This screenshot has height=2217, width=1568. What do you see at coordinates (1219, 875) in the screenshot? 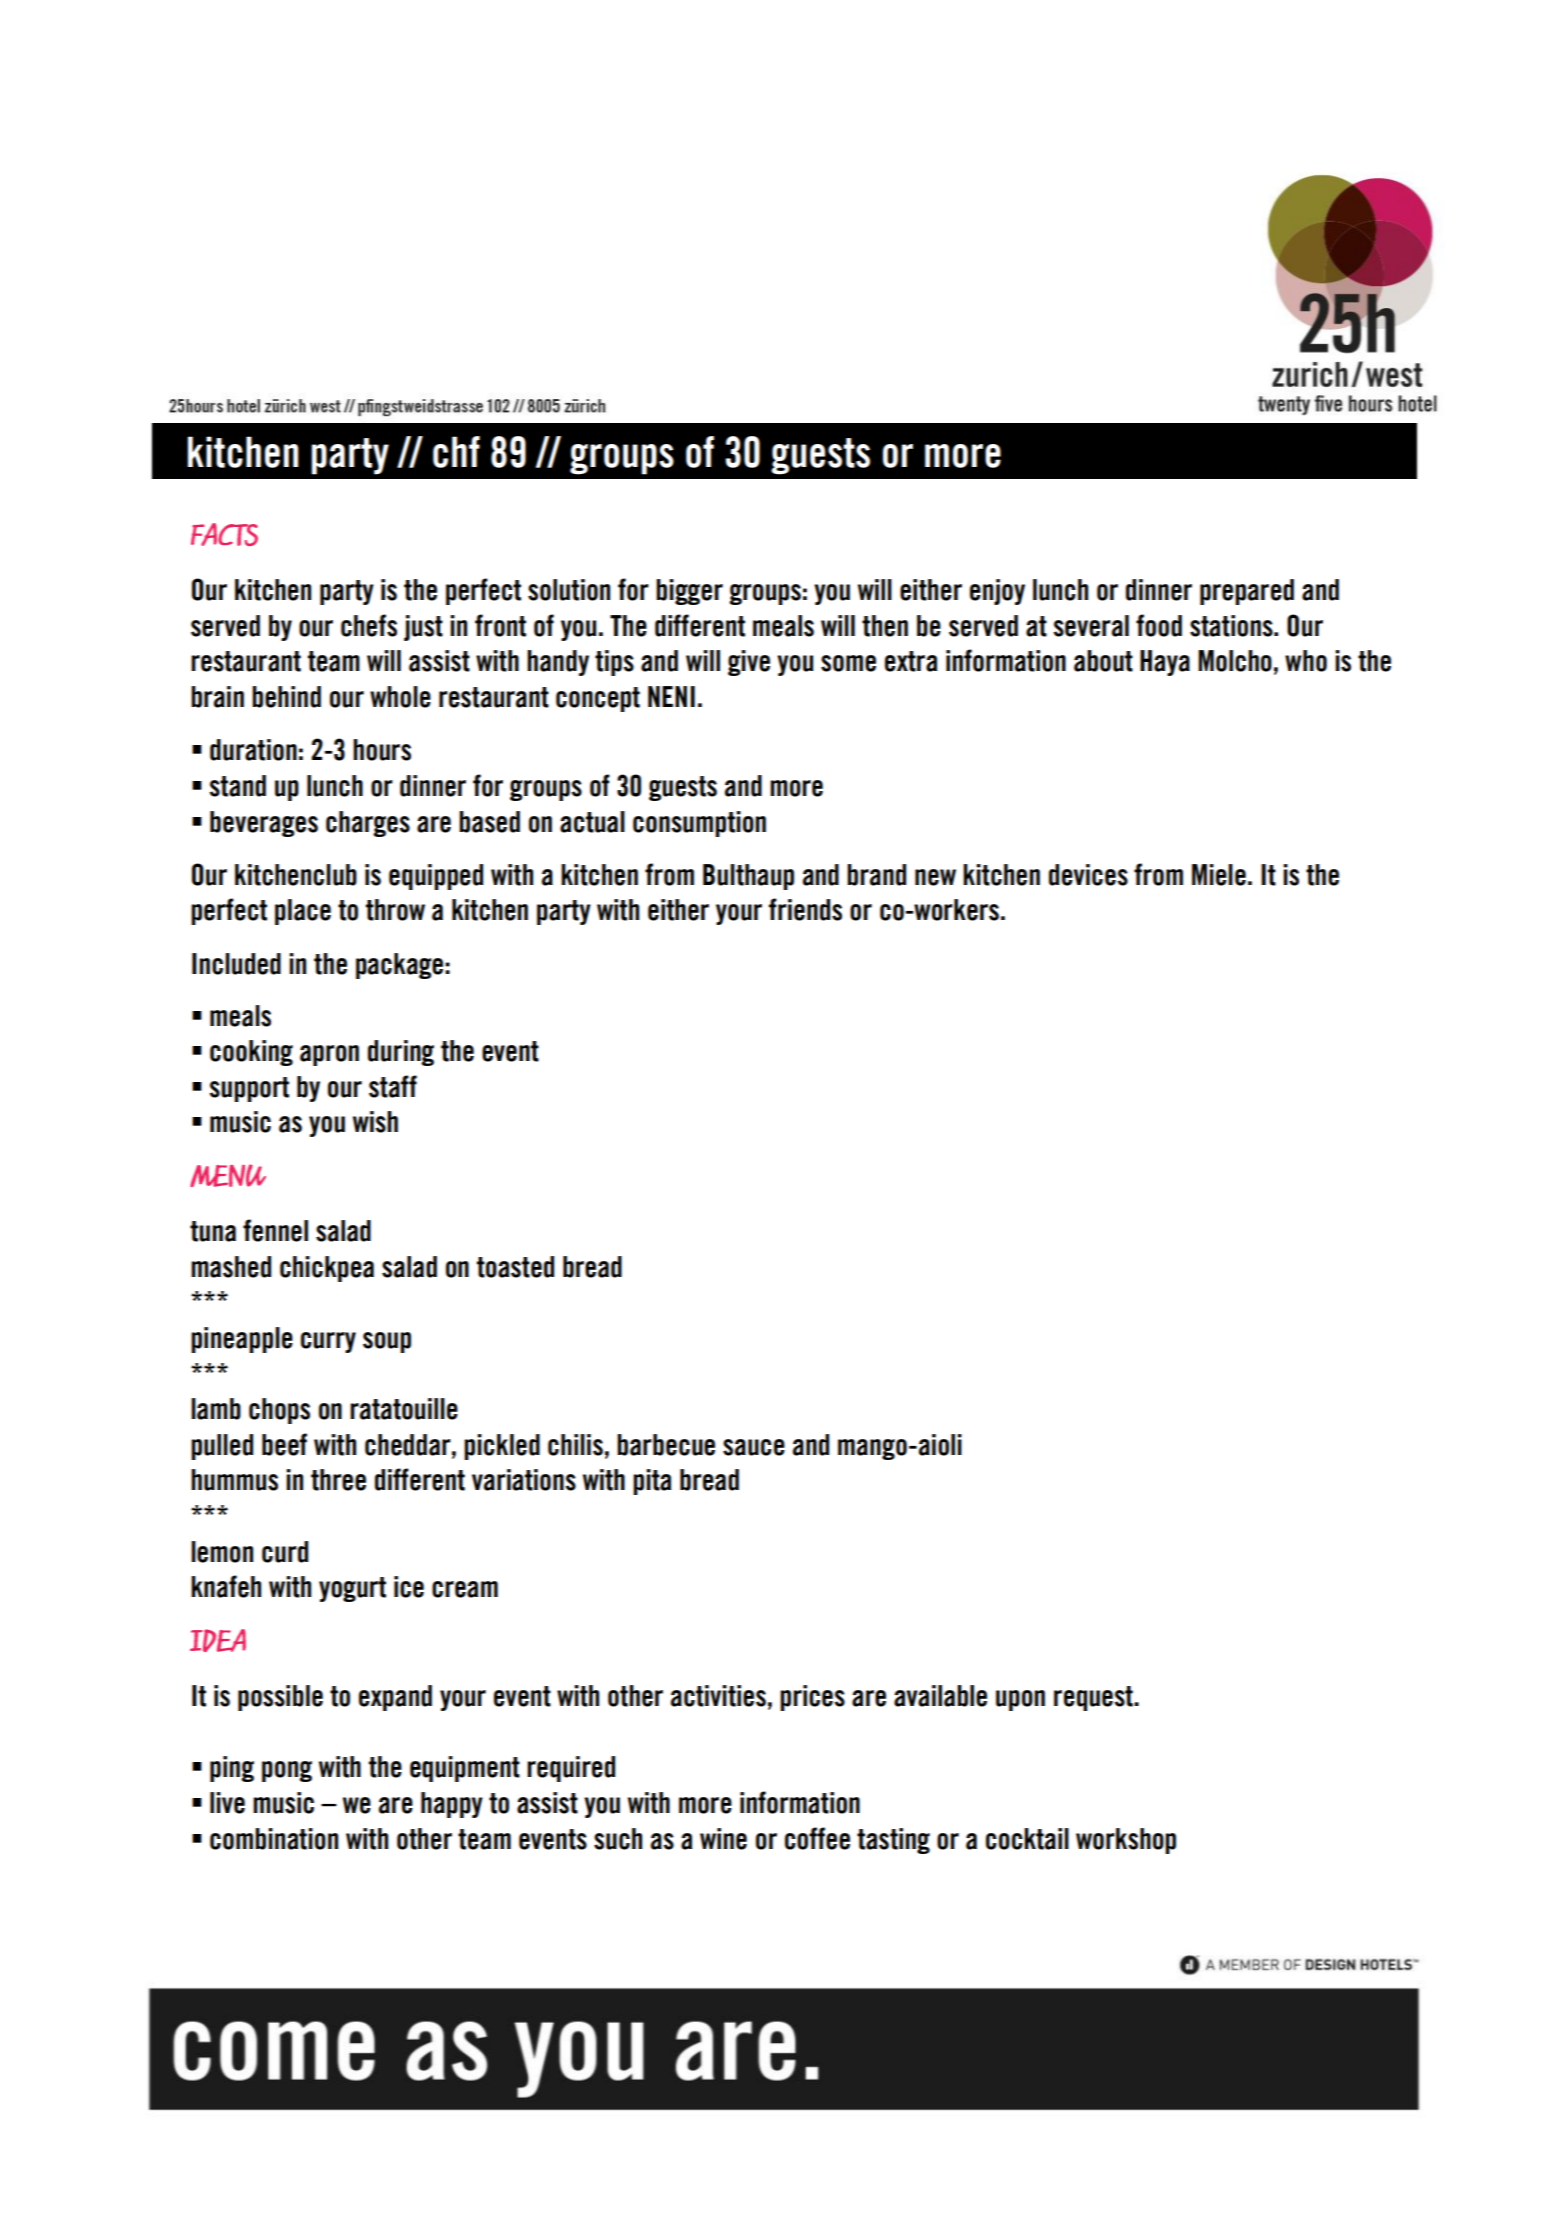
I see `Miele` at bounding box center [1219, 875].
